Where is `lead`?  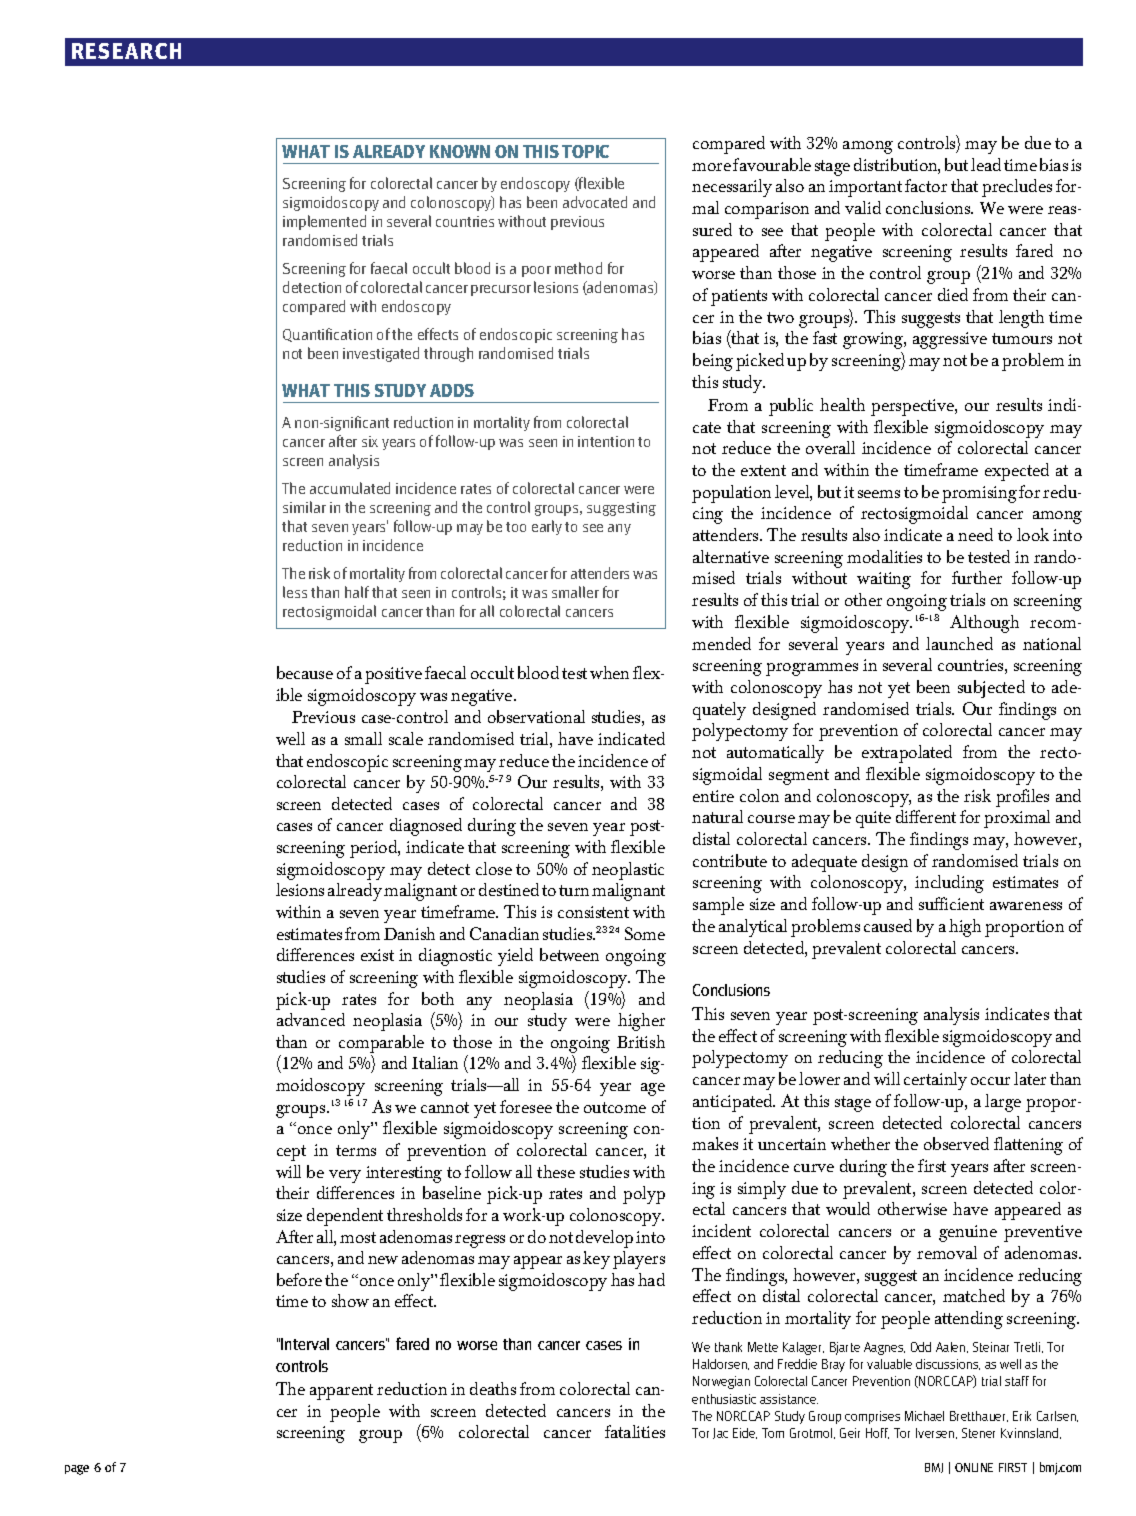
lead is located at coordinates (986, 164).
